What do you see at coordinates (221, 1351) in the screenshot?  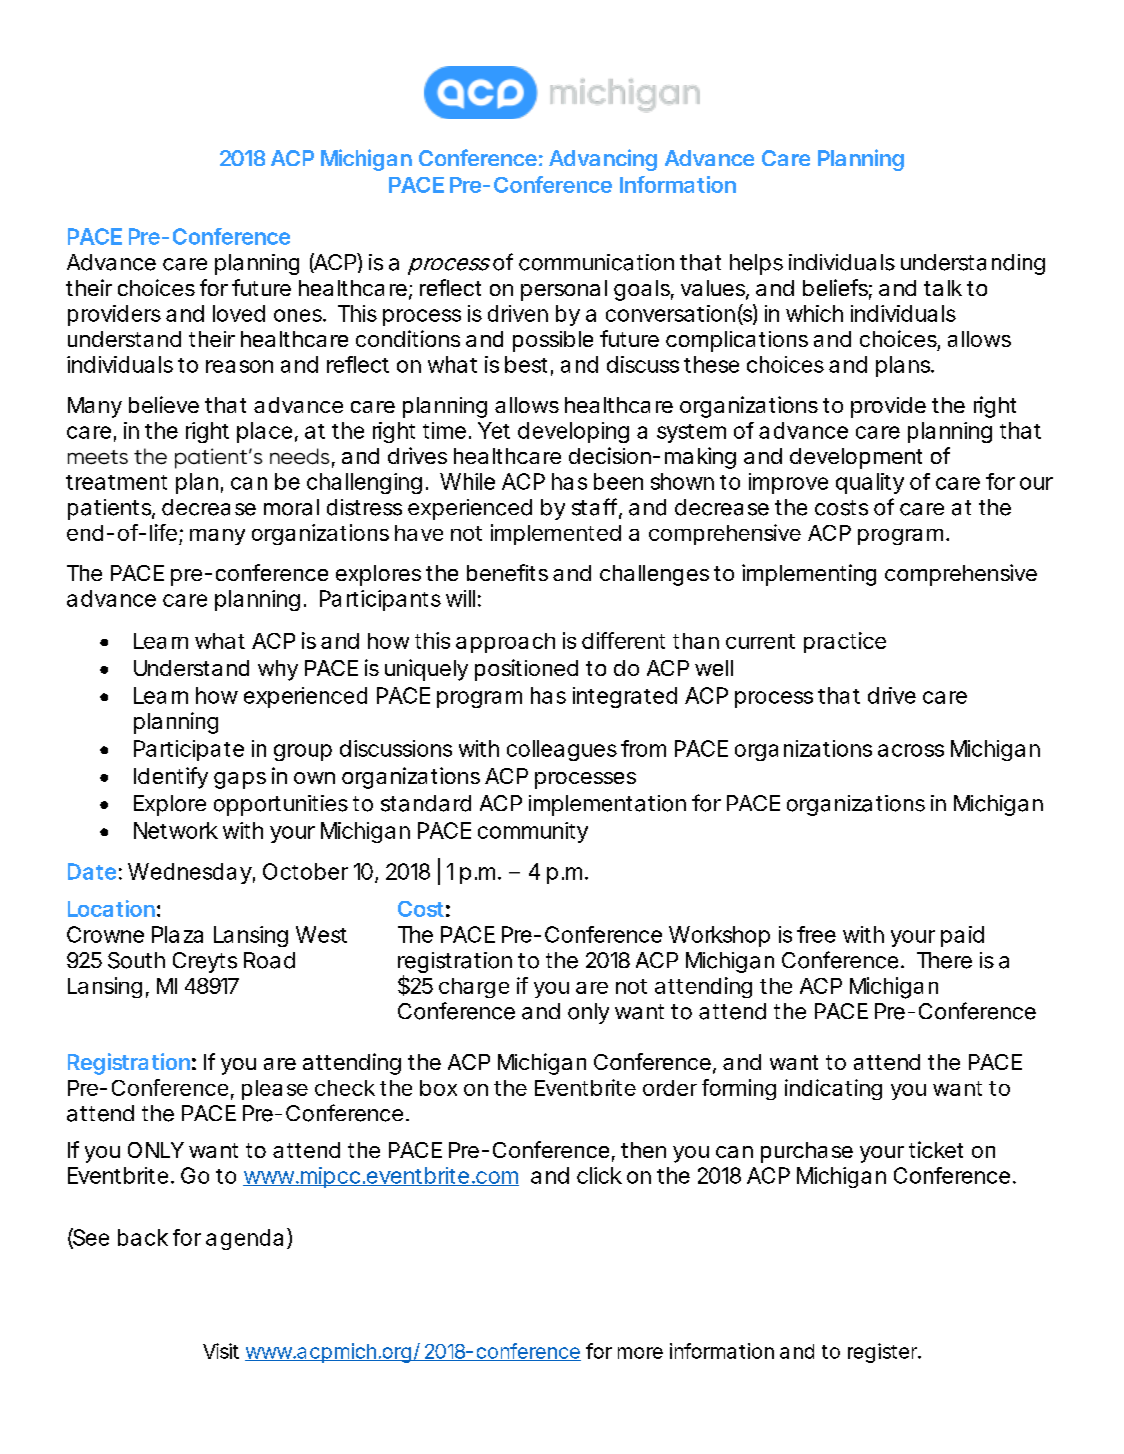 I see `Visit` at bounding box center [221, 1351].
